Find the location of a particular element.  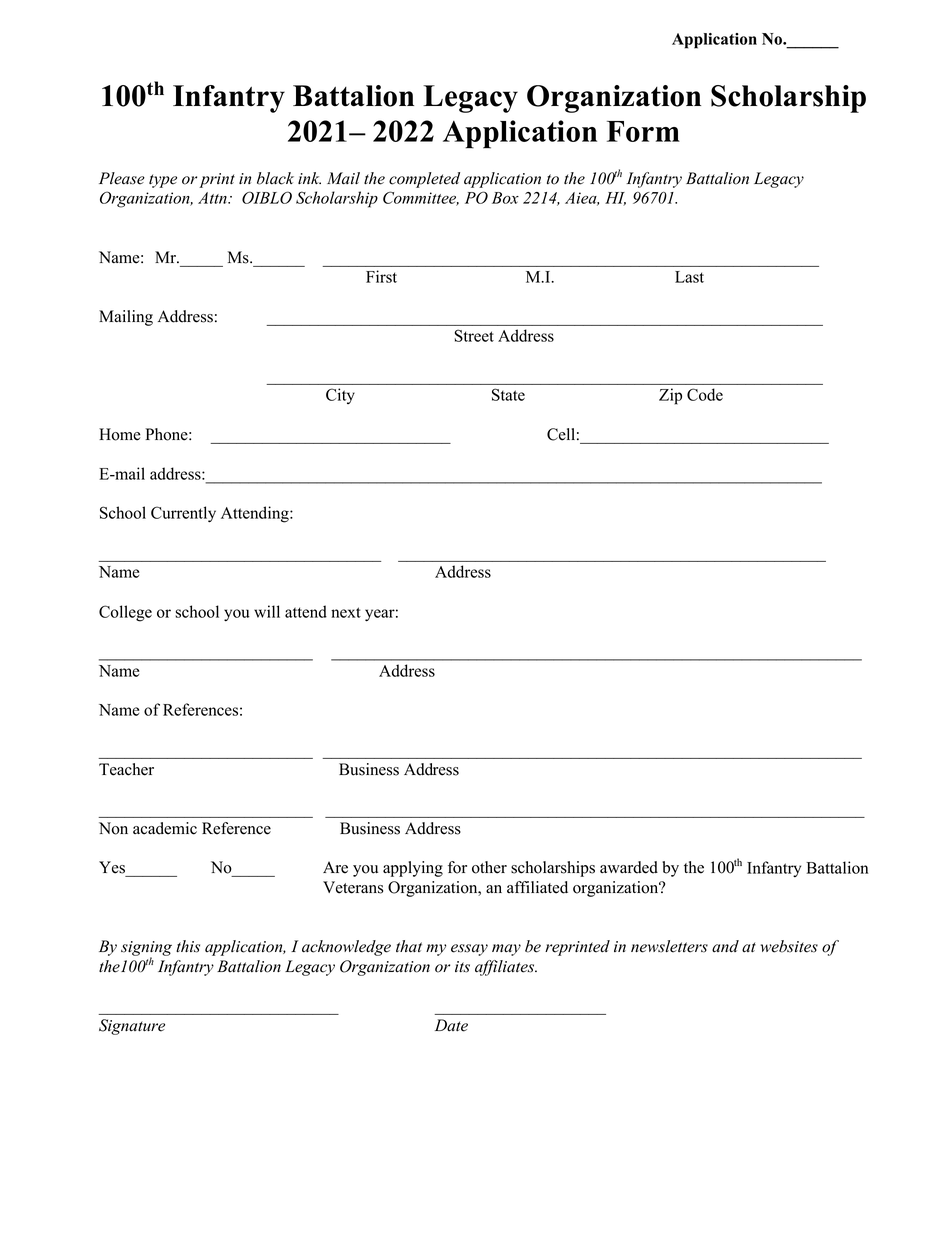

Zip is located at coordinates (670, 396).
